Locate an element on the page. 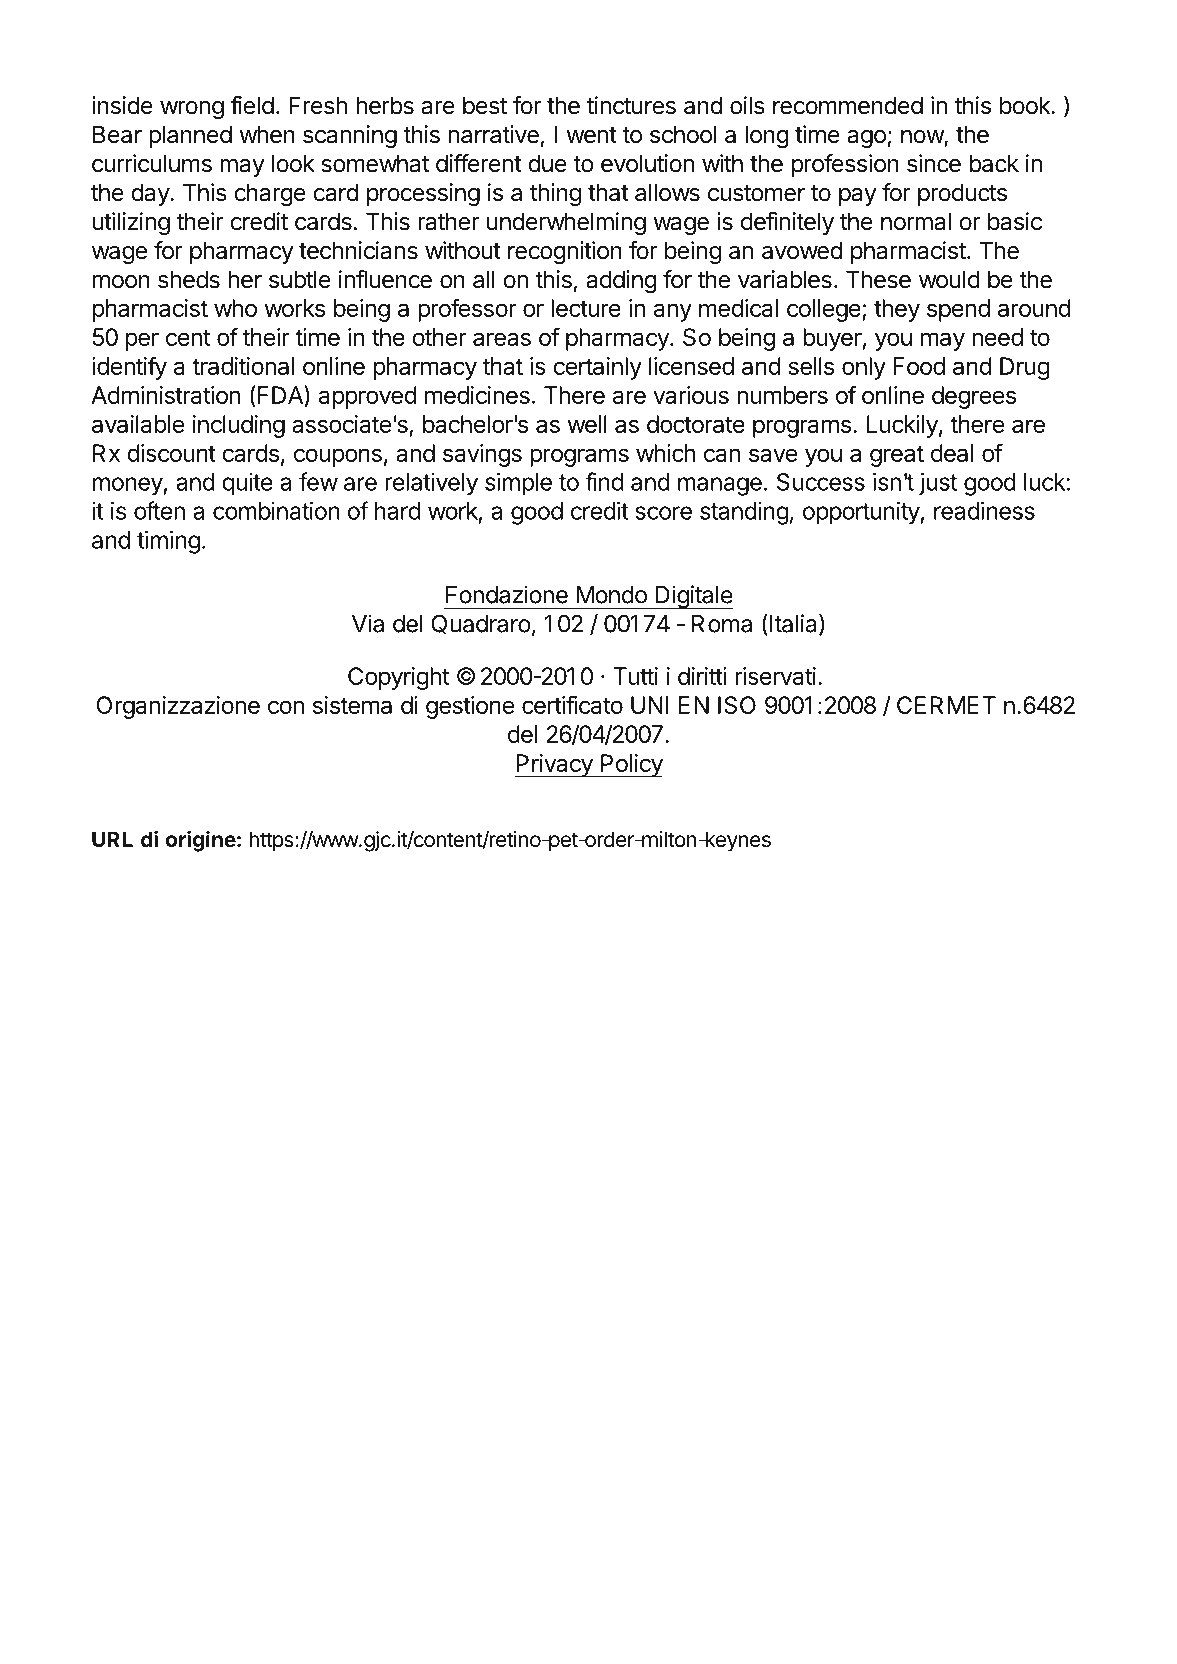  went is located at coordinates (591, 135).
